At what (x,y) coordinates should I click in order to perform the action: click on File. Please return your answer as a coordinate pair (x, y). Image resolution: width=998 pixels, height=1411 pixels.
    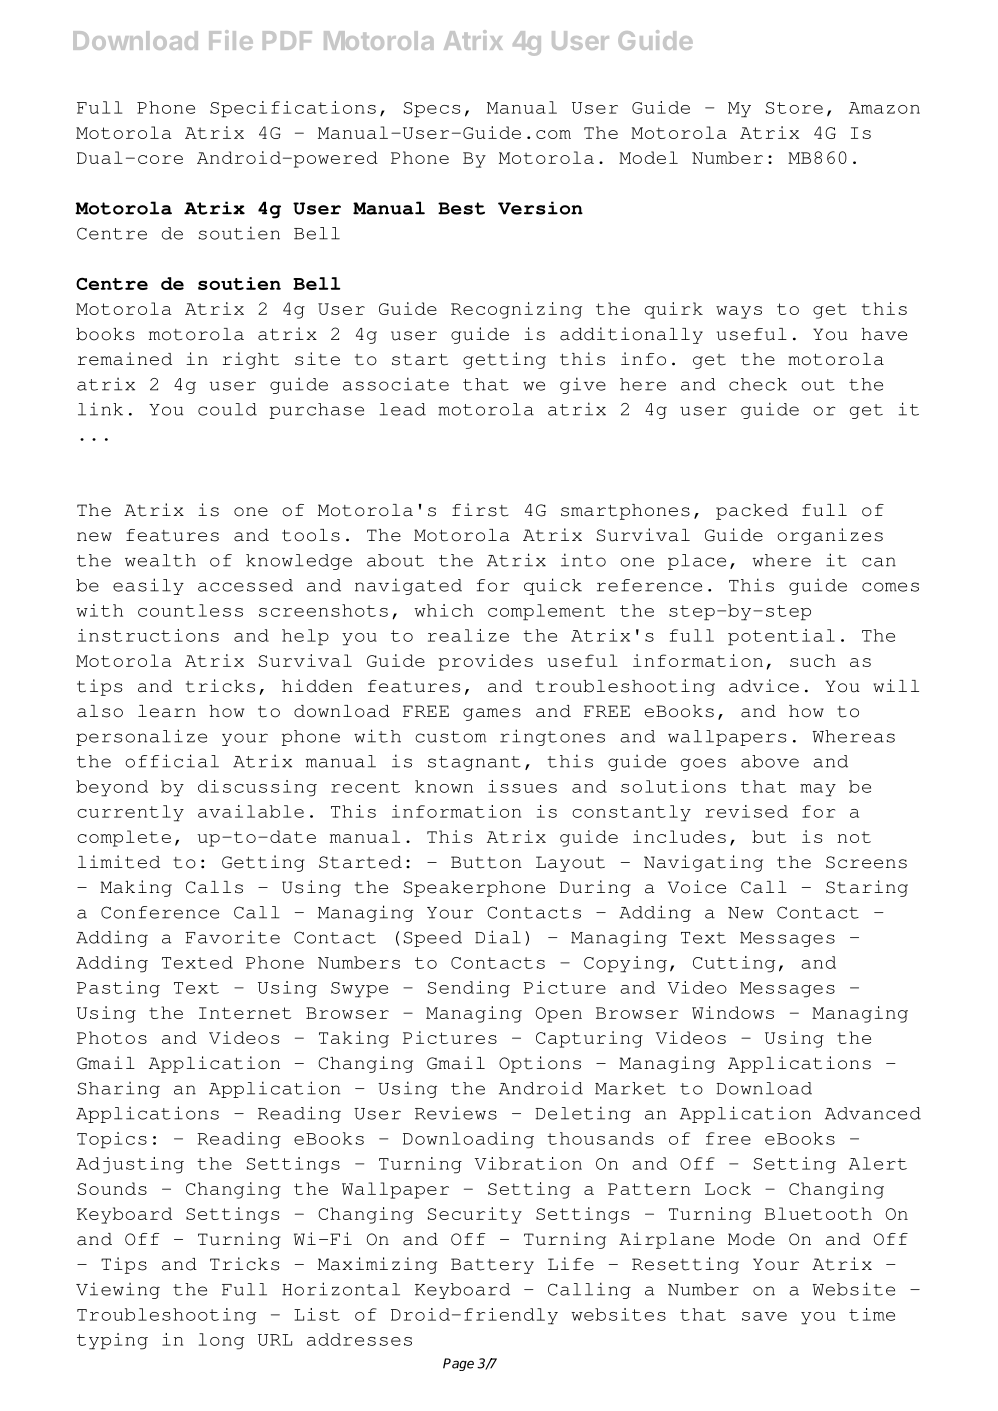
    Looking at the image, I should click on (231, 40).
